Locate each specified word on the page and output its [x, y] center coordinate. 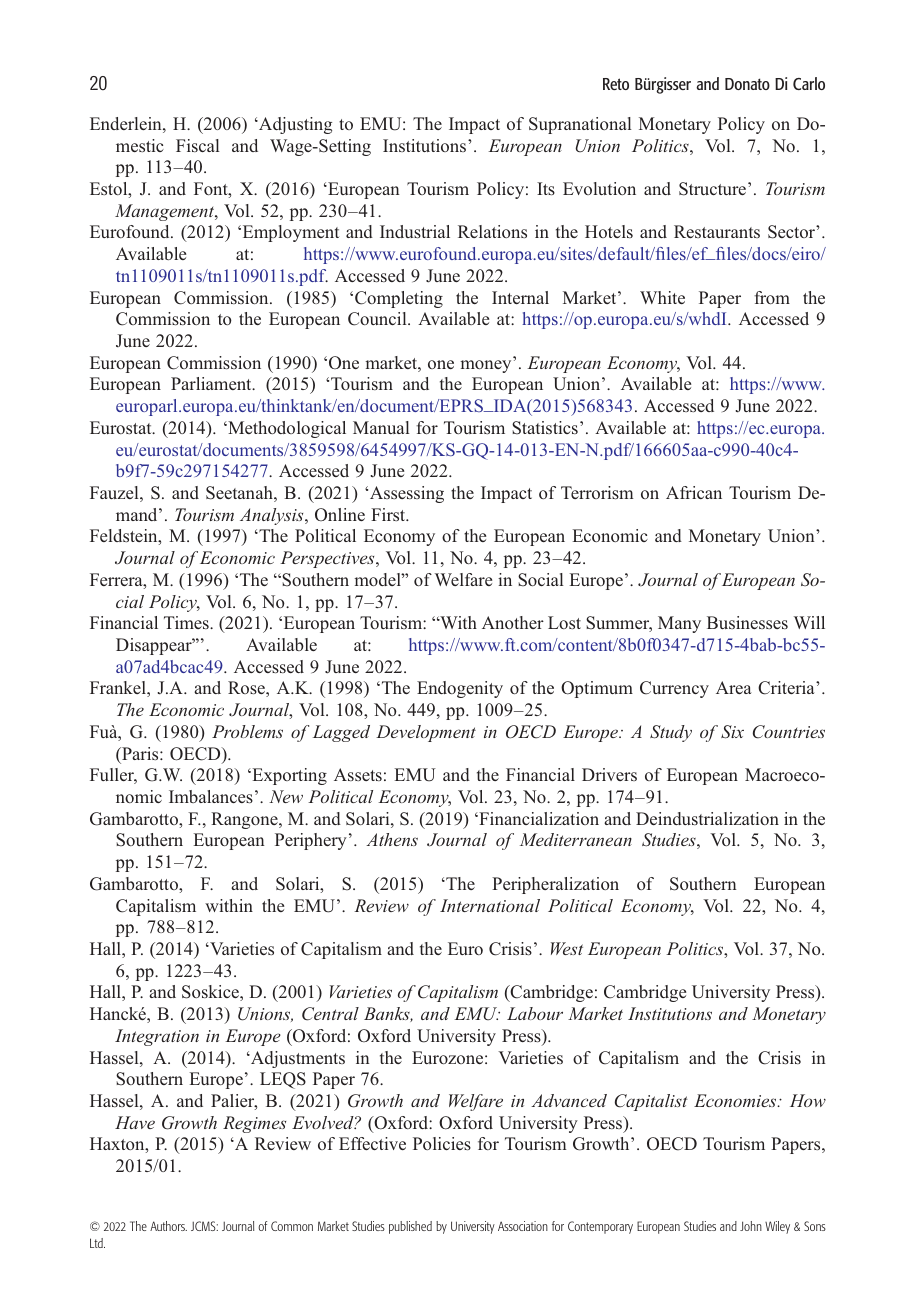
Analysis [273, 516]
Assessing [405, 494]
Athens [392, 839]
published [410, 1227]
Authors [168, 1226]
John [751, 1226]
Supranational [580, 125]
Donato [747, 84]
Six [732, 732]
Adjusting [294, 125]
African [694, 492]
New [286, 796]
